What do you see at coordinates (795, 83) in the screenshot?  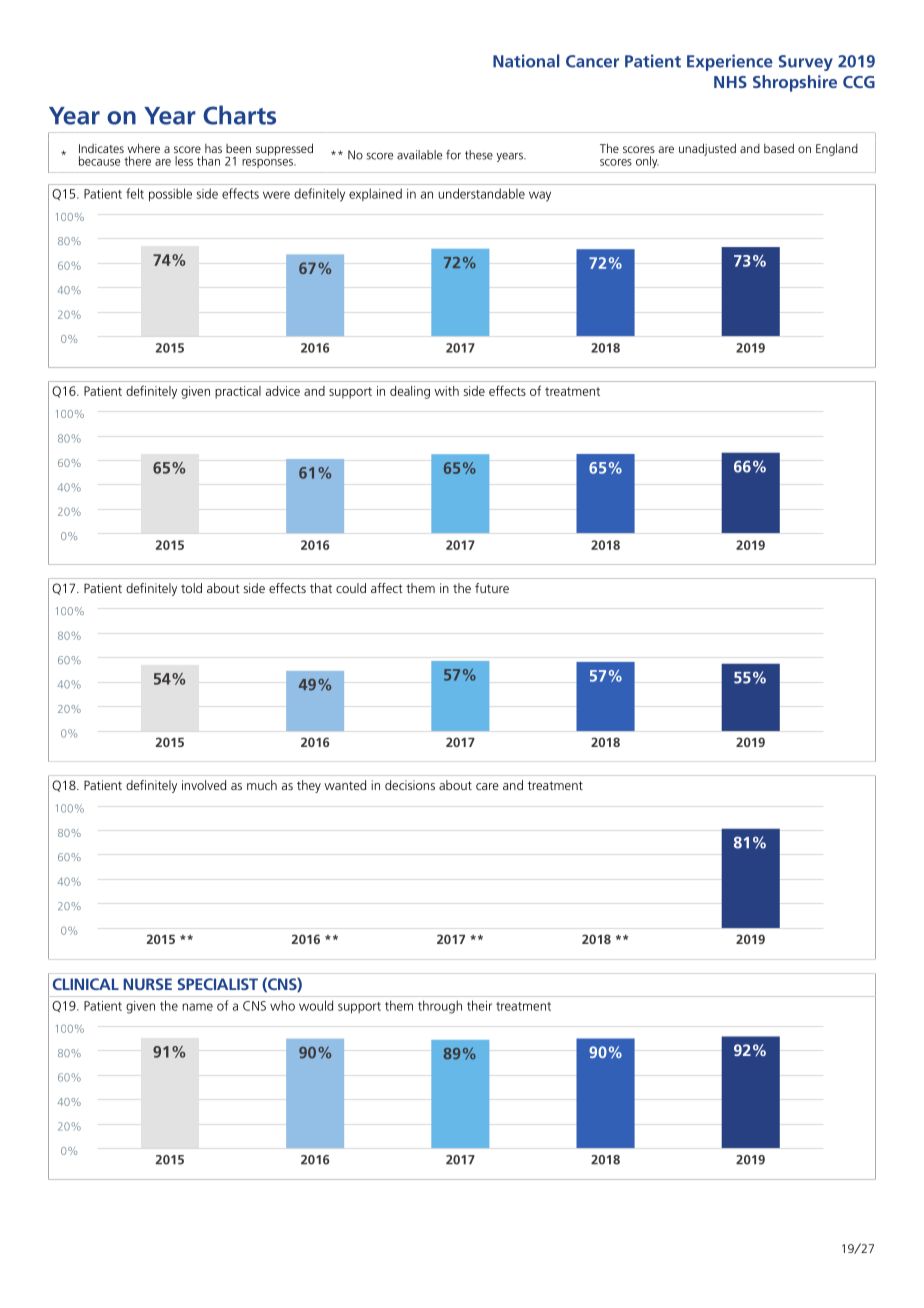 I see `Shropshire` at bounding box center [795, 83].
